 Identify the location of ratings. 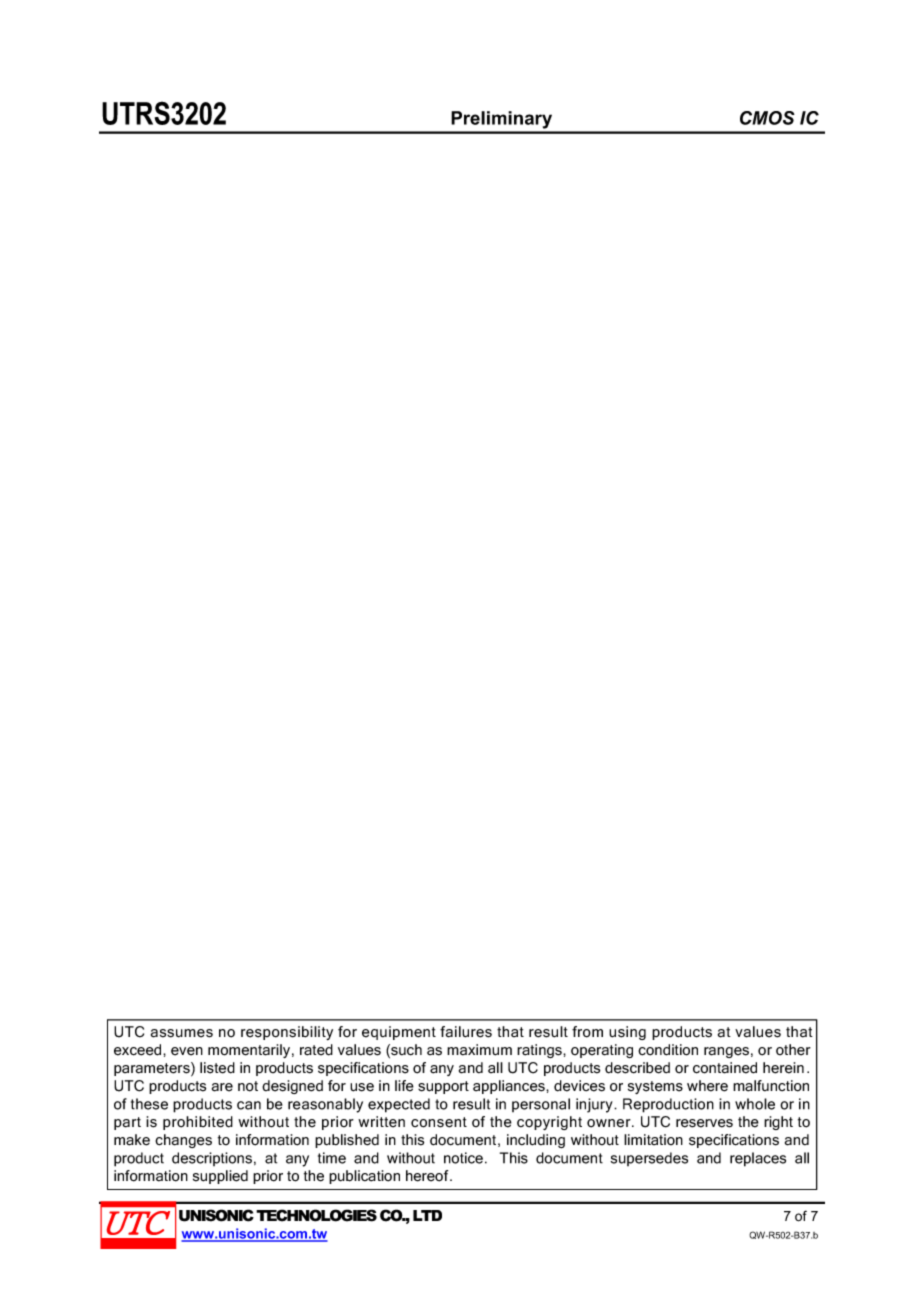
(540, 1051).
